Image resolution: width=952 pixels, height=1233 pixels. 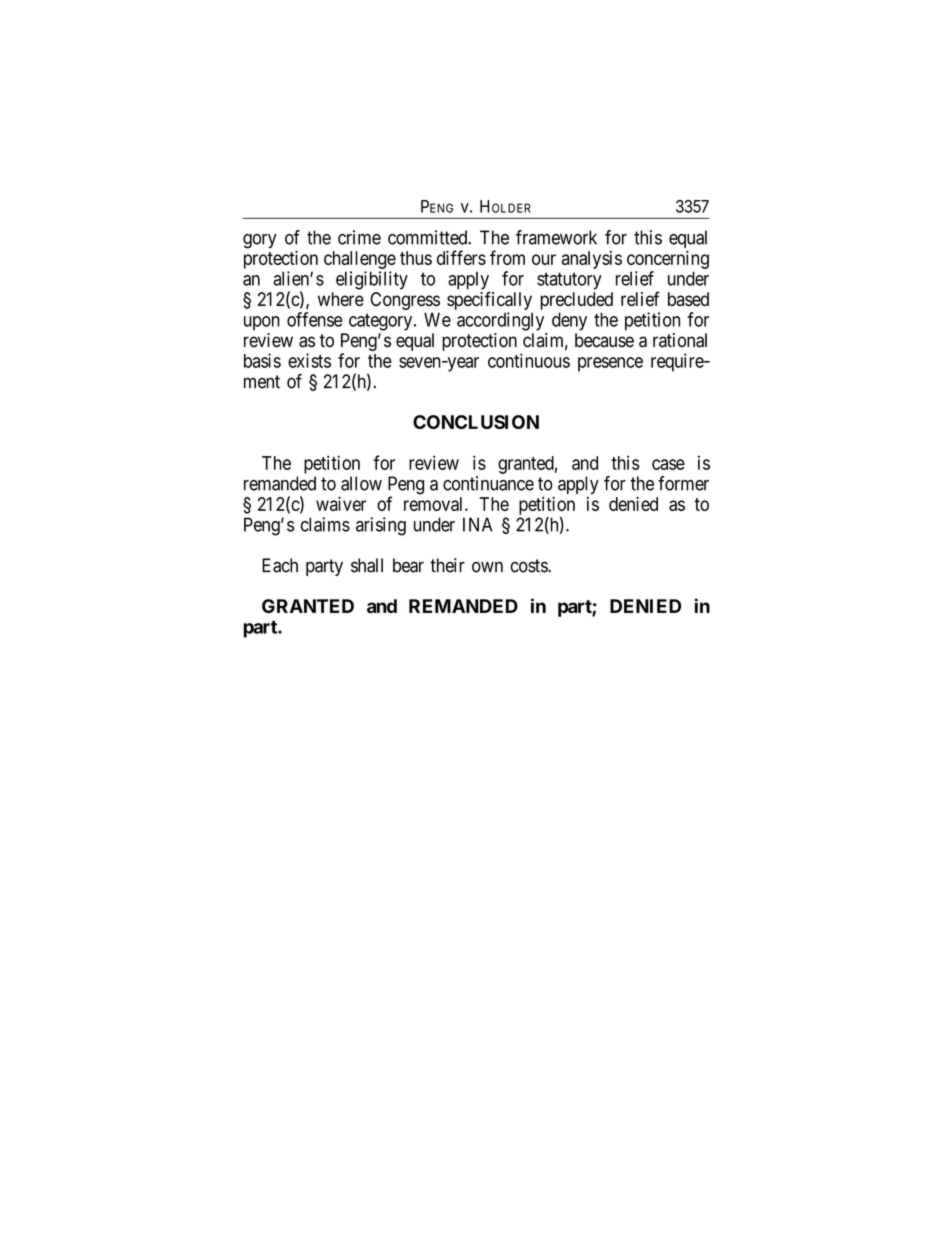 What do you see at coordinates (359, 237) in the document?
I see `crime` at bounding box center [359, 237].
